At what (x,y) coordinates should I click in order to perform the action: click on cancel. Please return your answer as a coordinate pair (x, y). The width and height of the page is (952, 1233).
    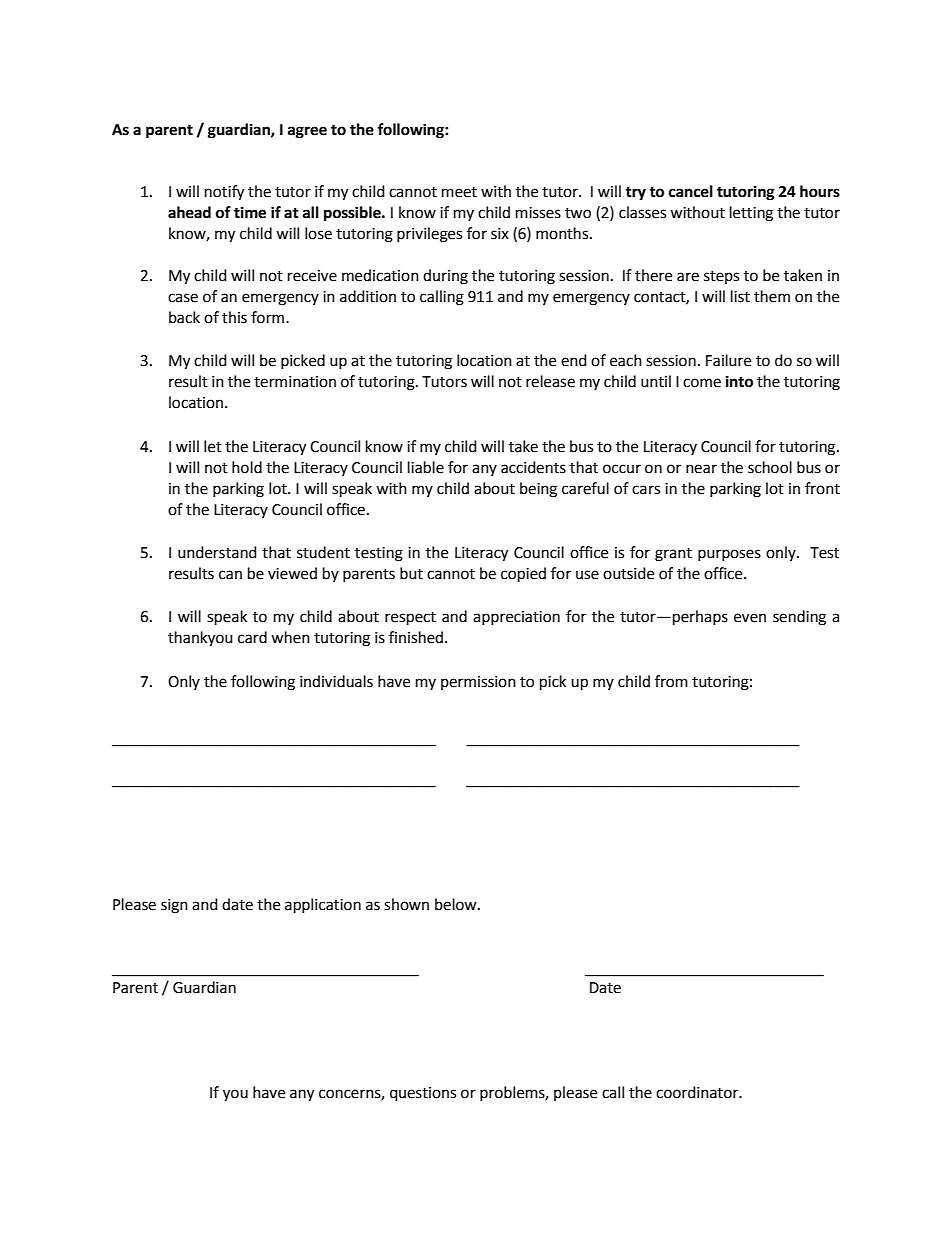
    Looking at the image, I should click on (691, 191).
